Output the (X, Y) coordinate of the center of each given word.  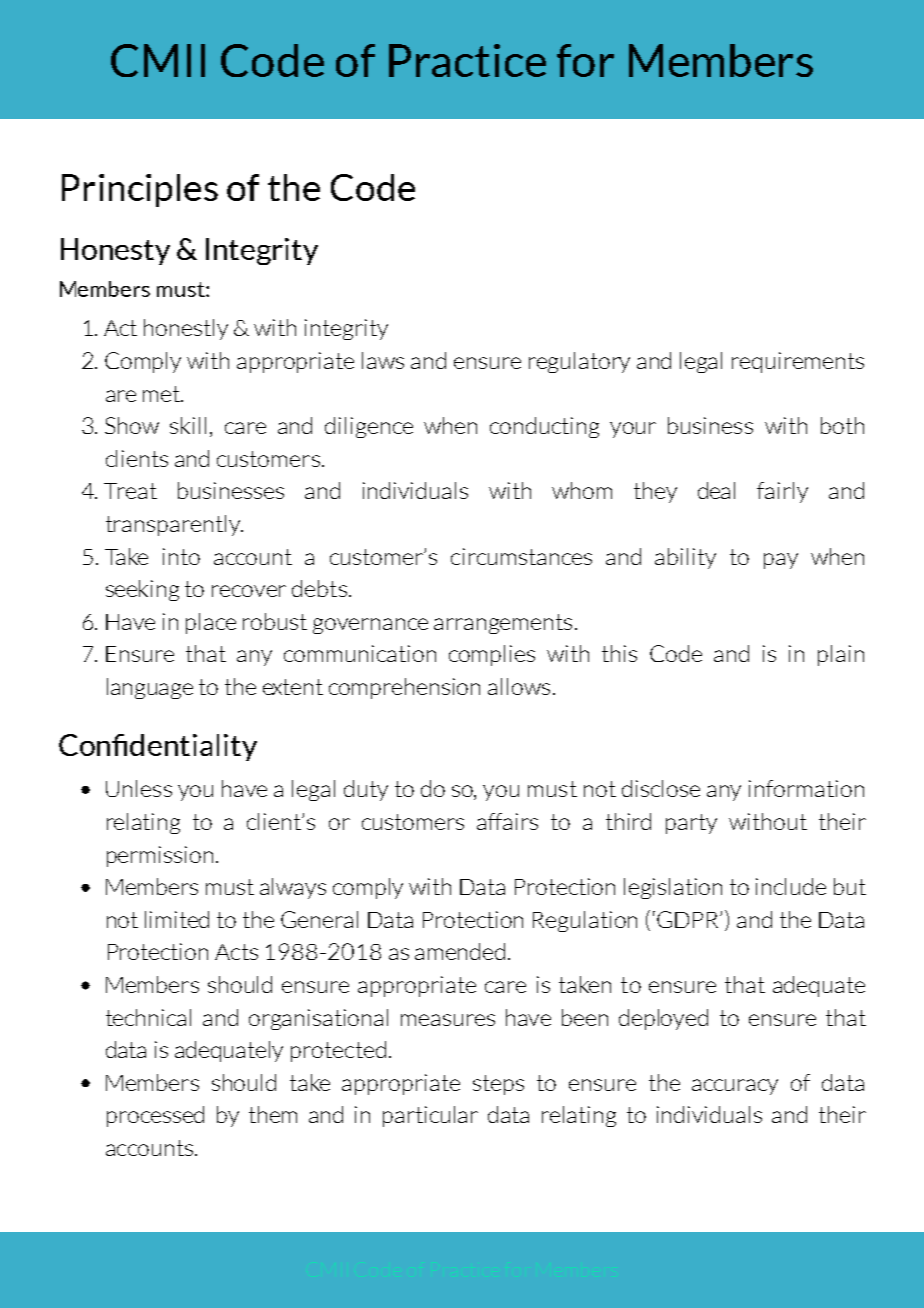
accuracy (735, 1087)
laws (383, 360)
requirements (798, 362)
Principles (140, 190)
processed (155, 1116)
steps (498, 1085)
